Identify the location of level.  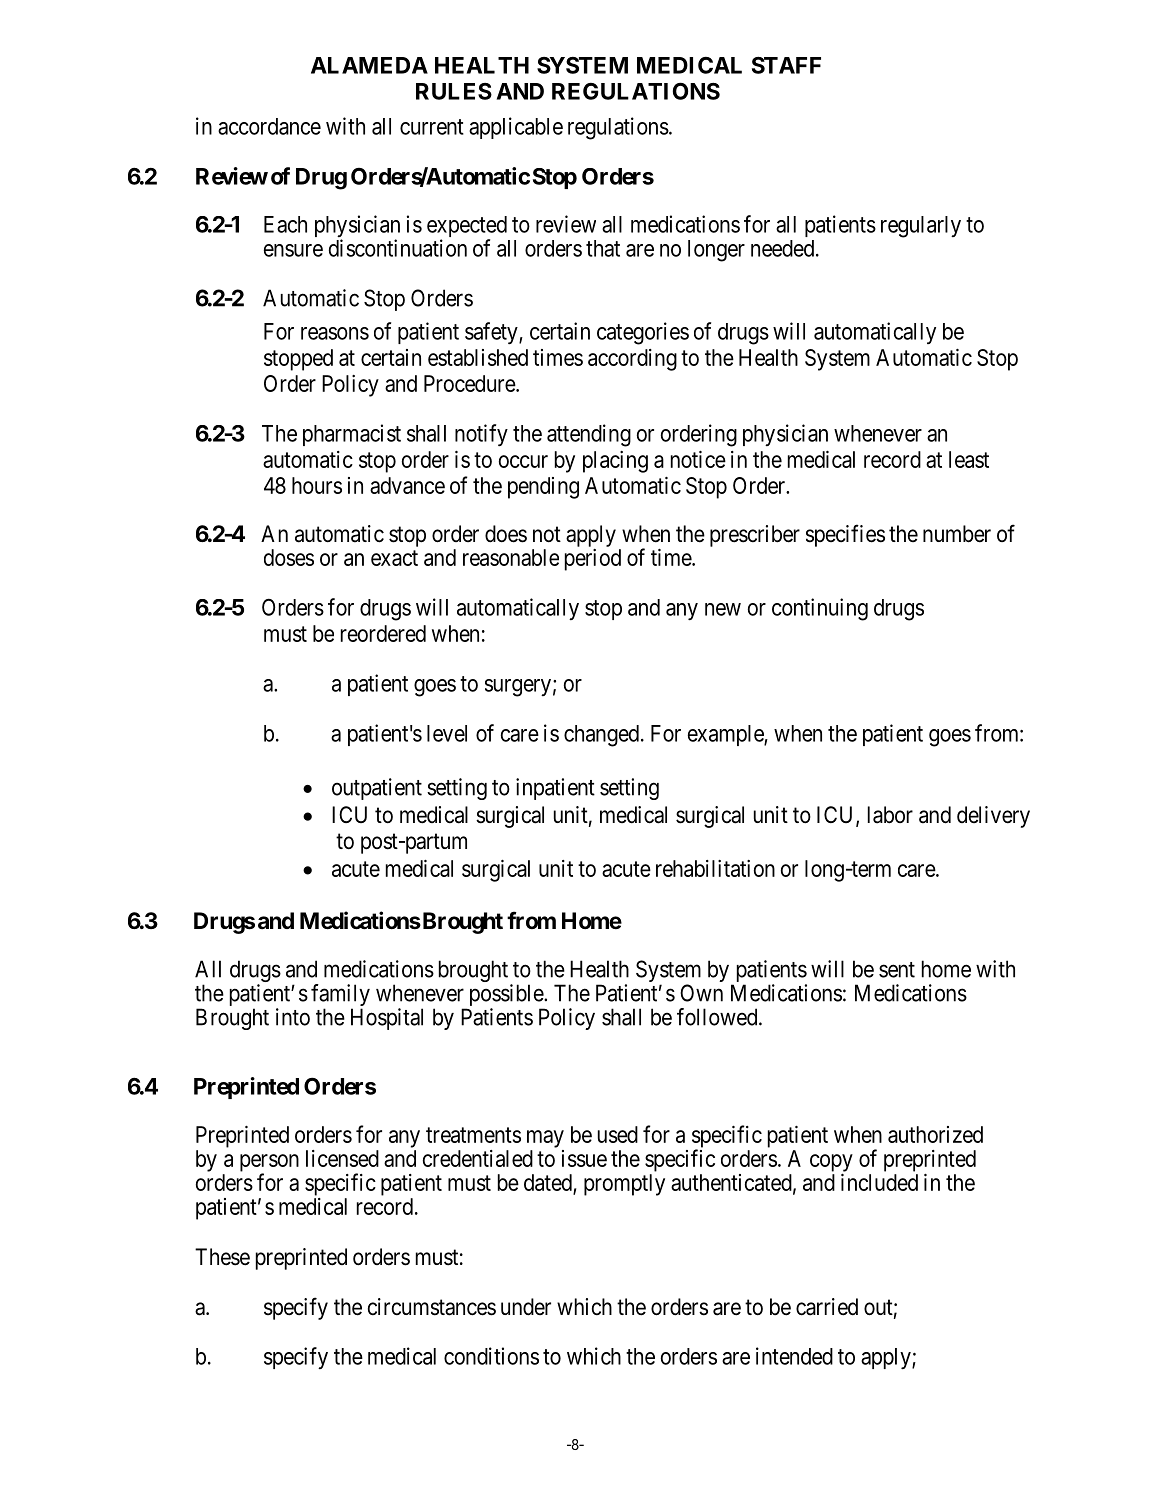
(447, 733).
